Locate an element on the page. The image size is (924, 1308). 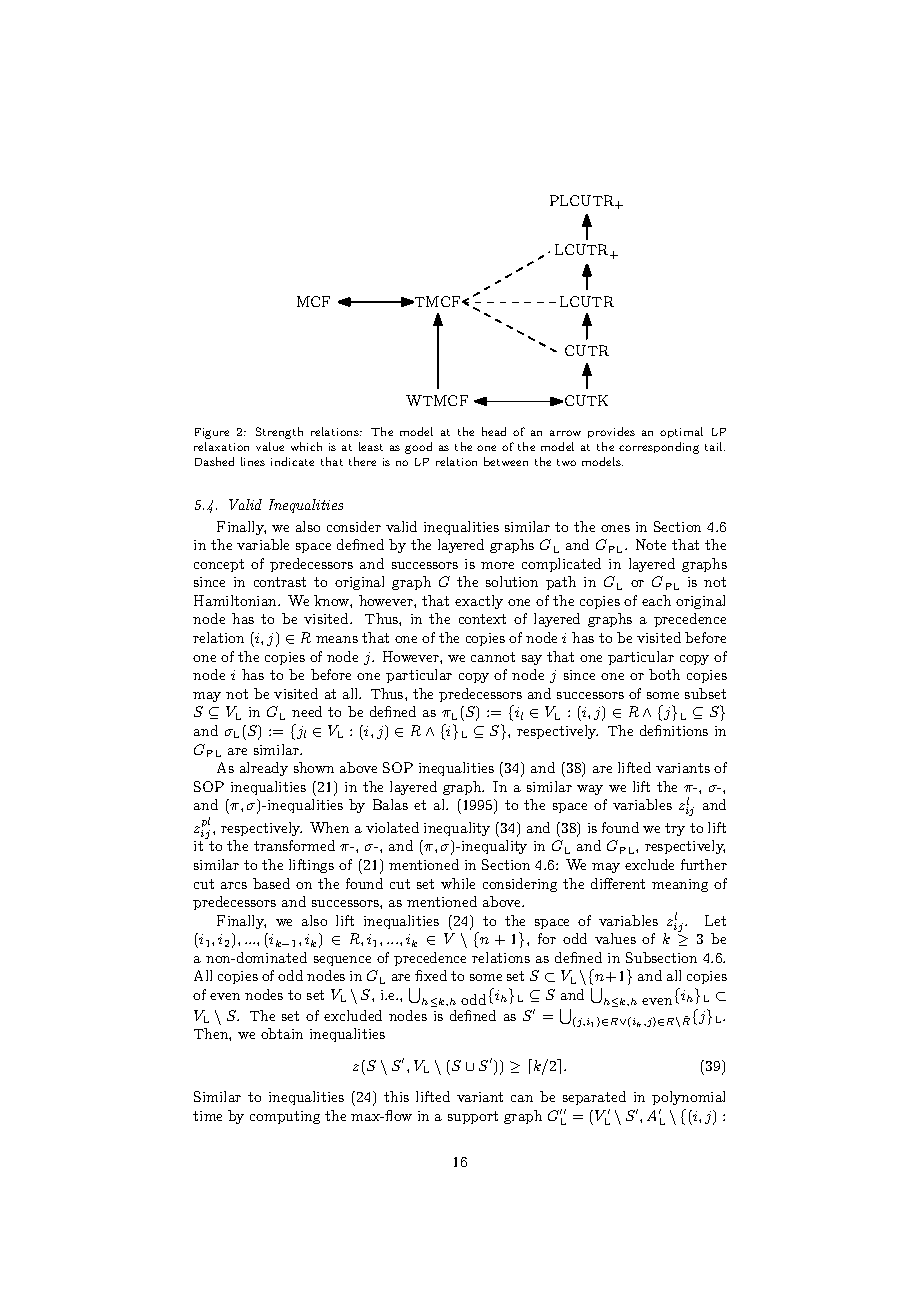
polynomial is located at coordinates (688, 1098).
